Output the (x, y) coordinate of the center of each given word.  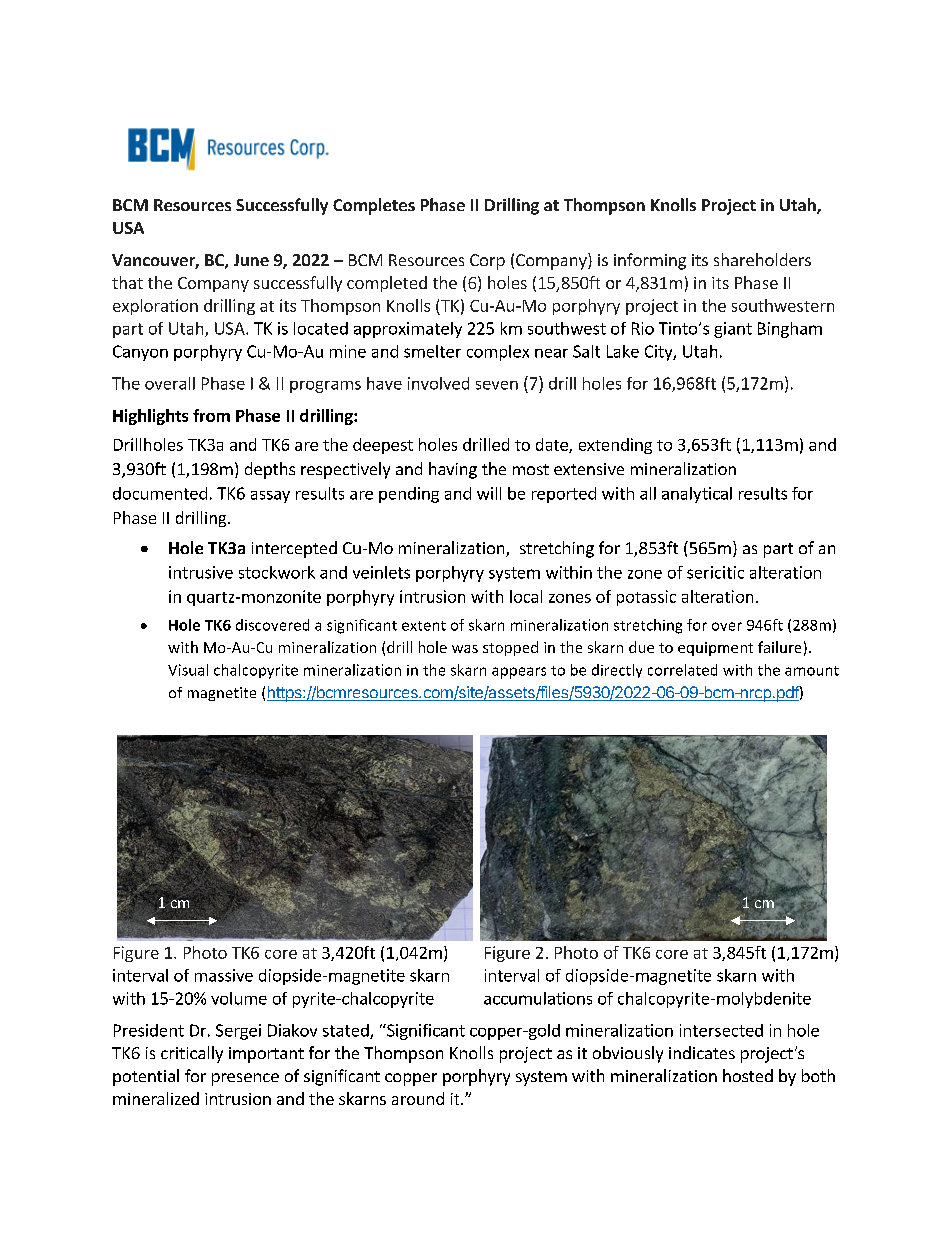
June (251, 260)
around (418, 1098)
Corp (487, 262)
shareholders (762, 259)
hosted (748, 1075)
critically (192, 1054)
